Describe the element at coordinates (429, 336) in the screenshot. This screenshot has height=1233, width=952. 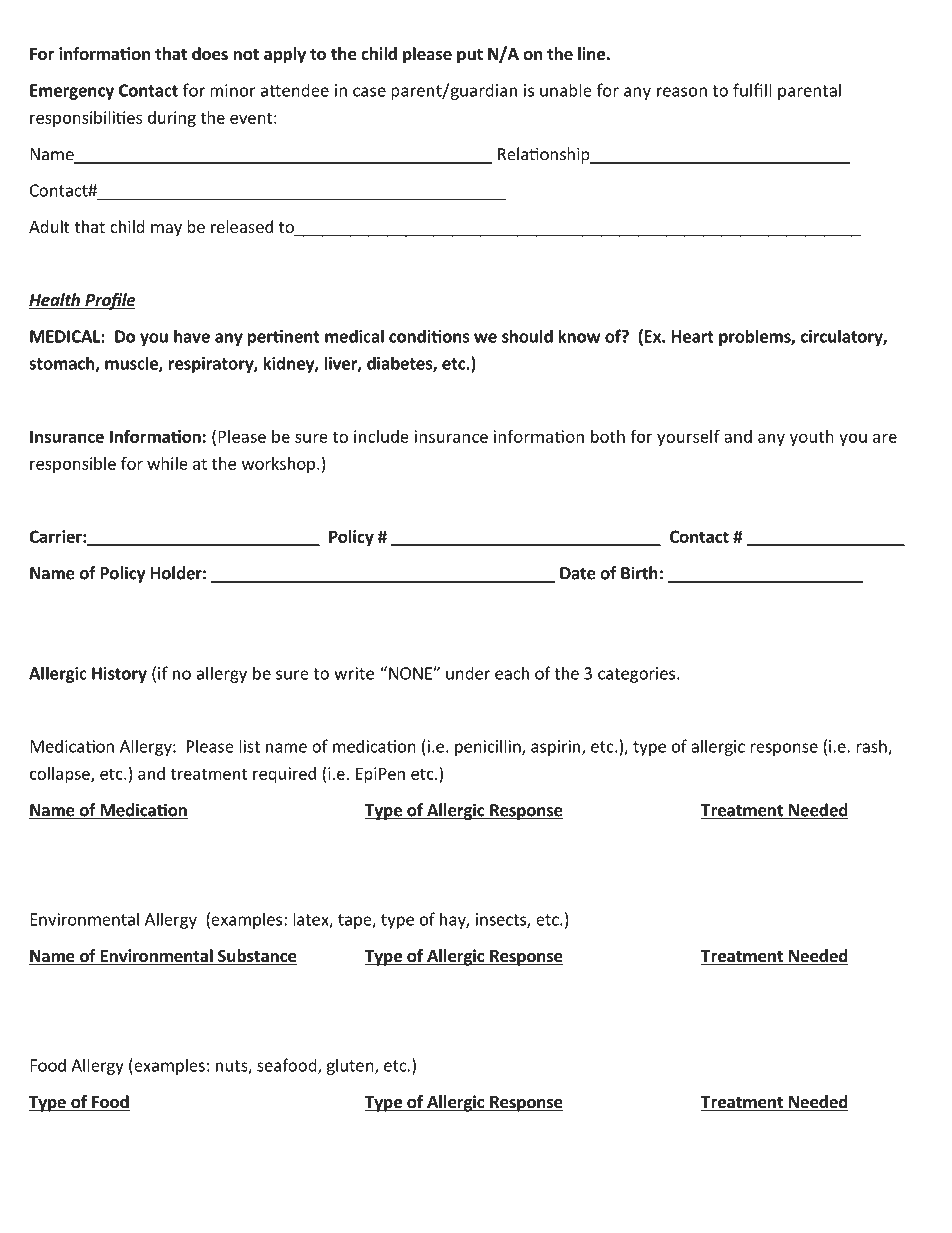
I see `conditions` at that location.
